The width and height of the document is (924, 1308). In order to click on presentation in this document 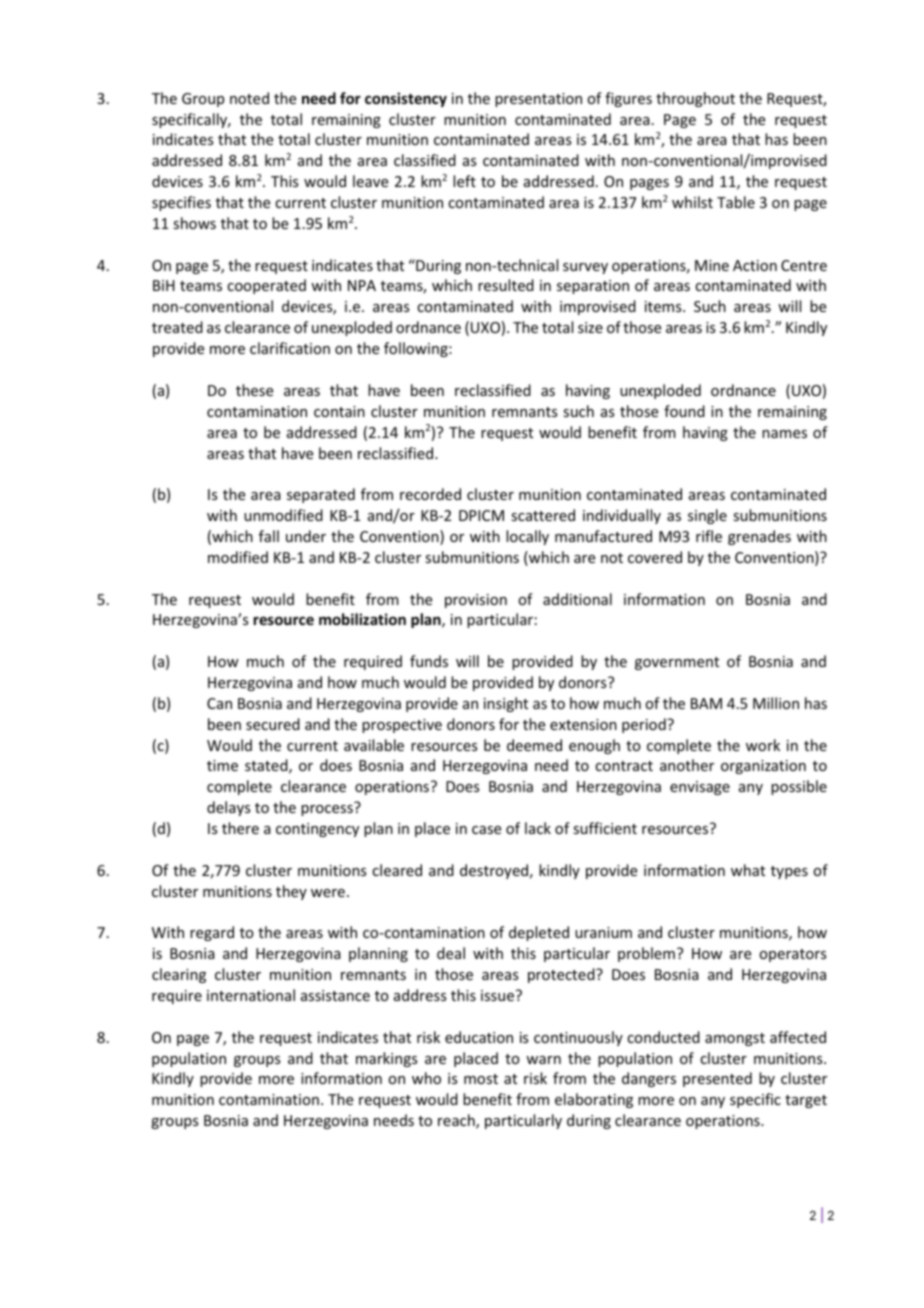, I will do `click(538, 100)`.
